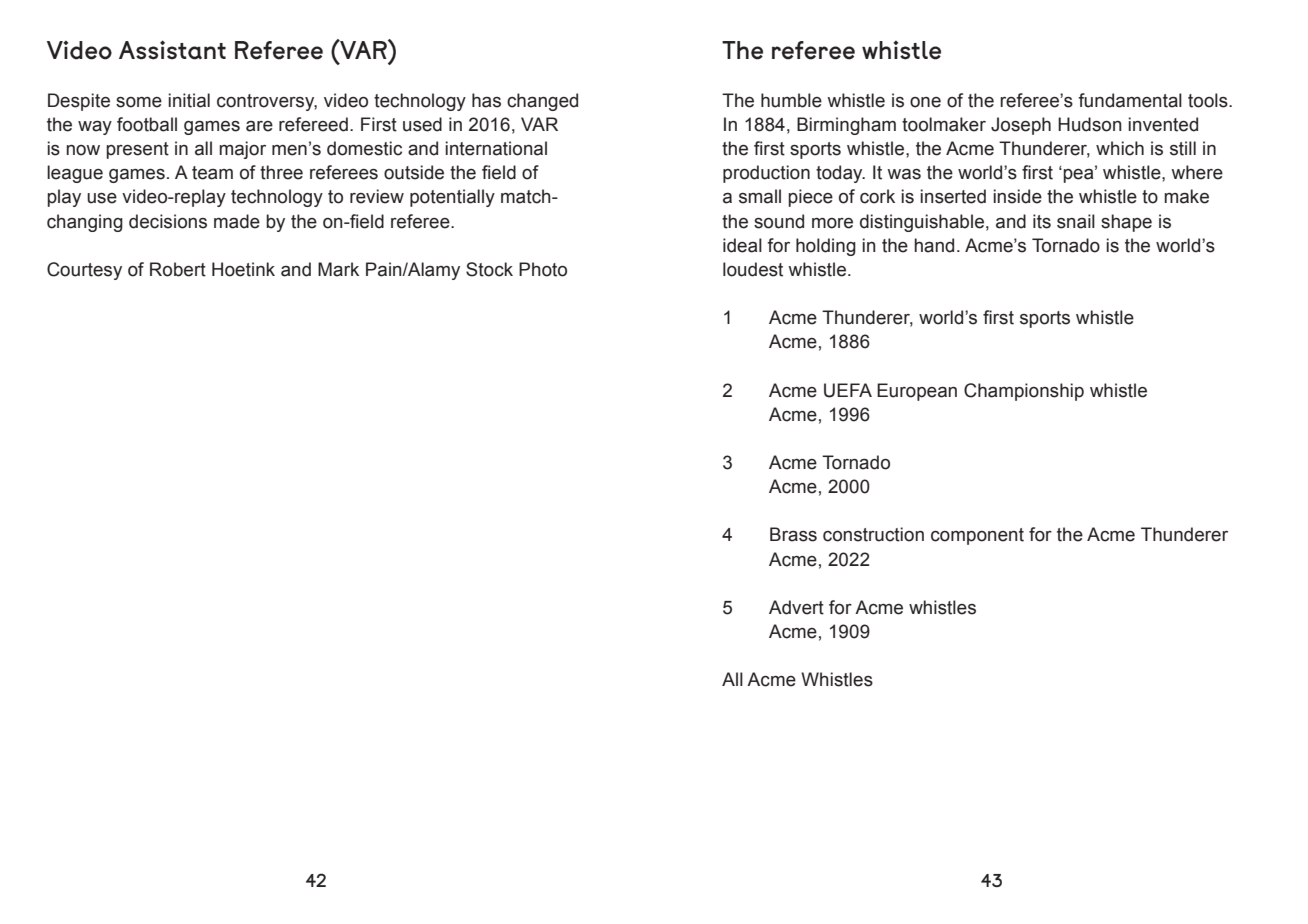 The height and width of the screenshot is (924, 1308). I want to click on Photo, so click(543, 269).
